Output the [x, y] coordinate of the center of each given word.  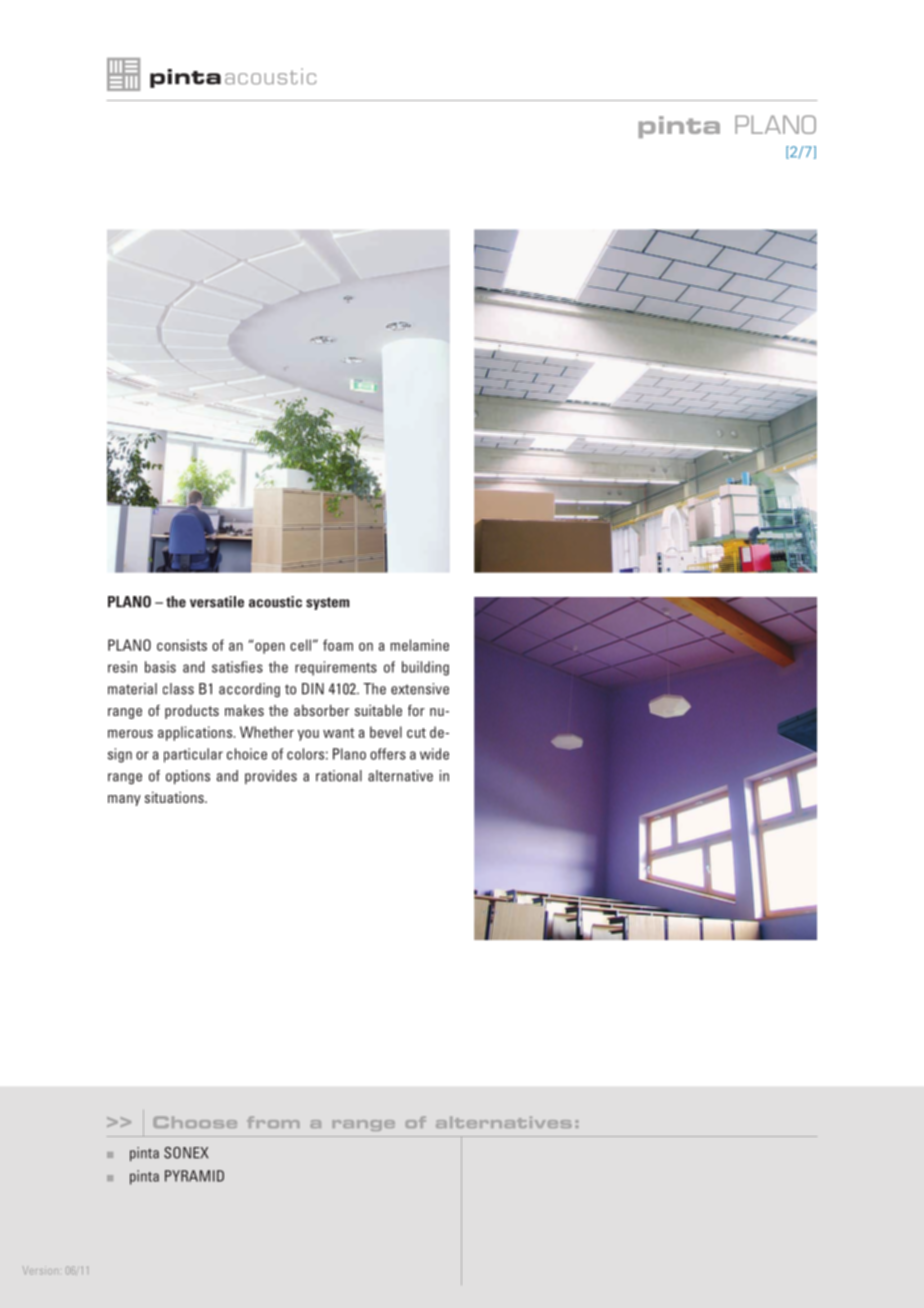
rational [339, 776]
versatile [217, 602]
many [124, 800]
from [273, 1122]
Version [39, 1270]
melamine [419, 645]
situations [175, 797]
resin [122, 667]
